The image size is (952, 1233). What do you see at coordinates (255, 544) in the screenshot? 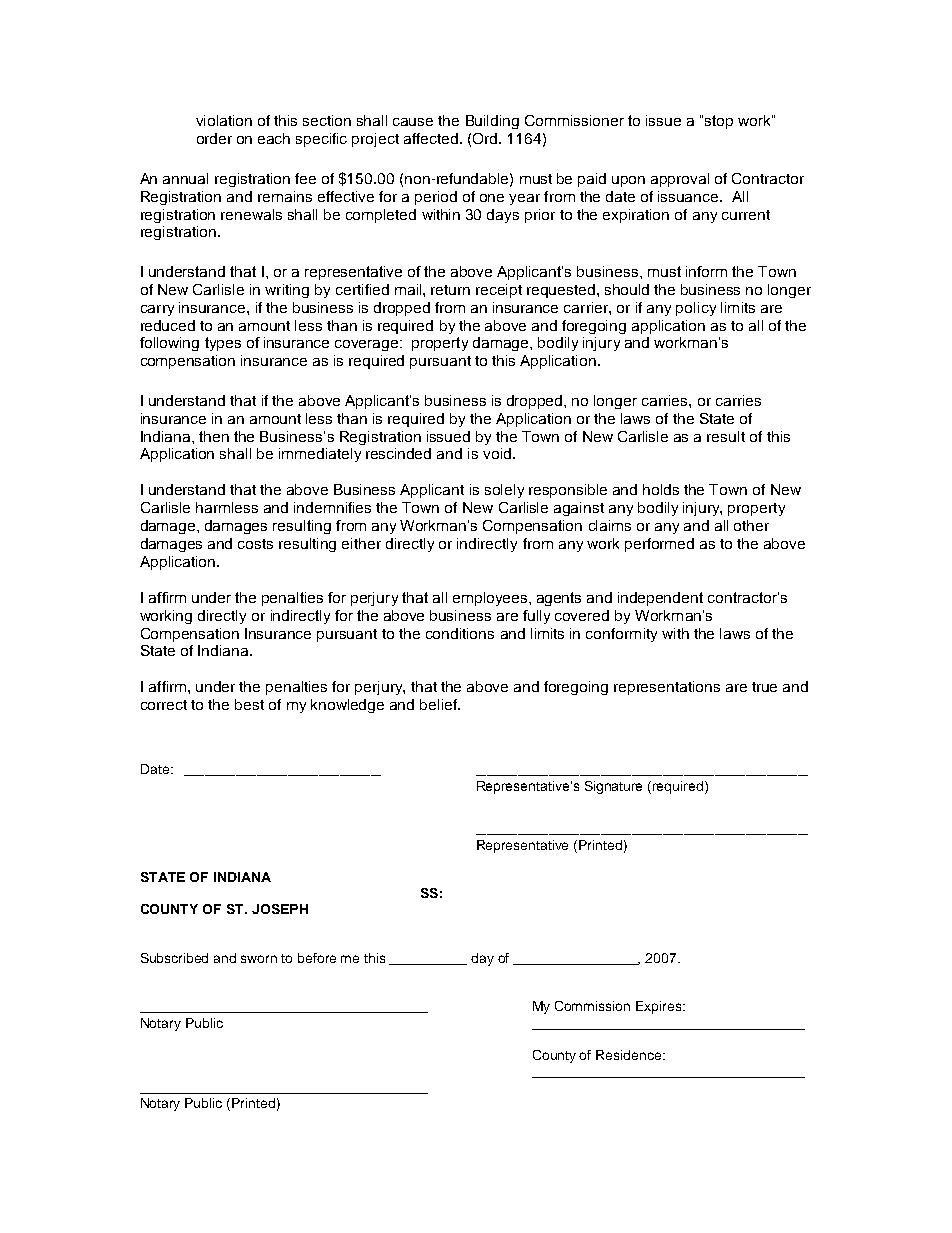
I see `costs` at bounding box center [255, 544].
